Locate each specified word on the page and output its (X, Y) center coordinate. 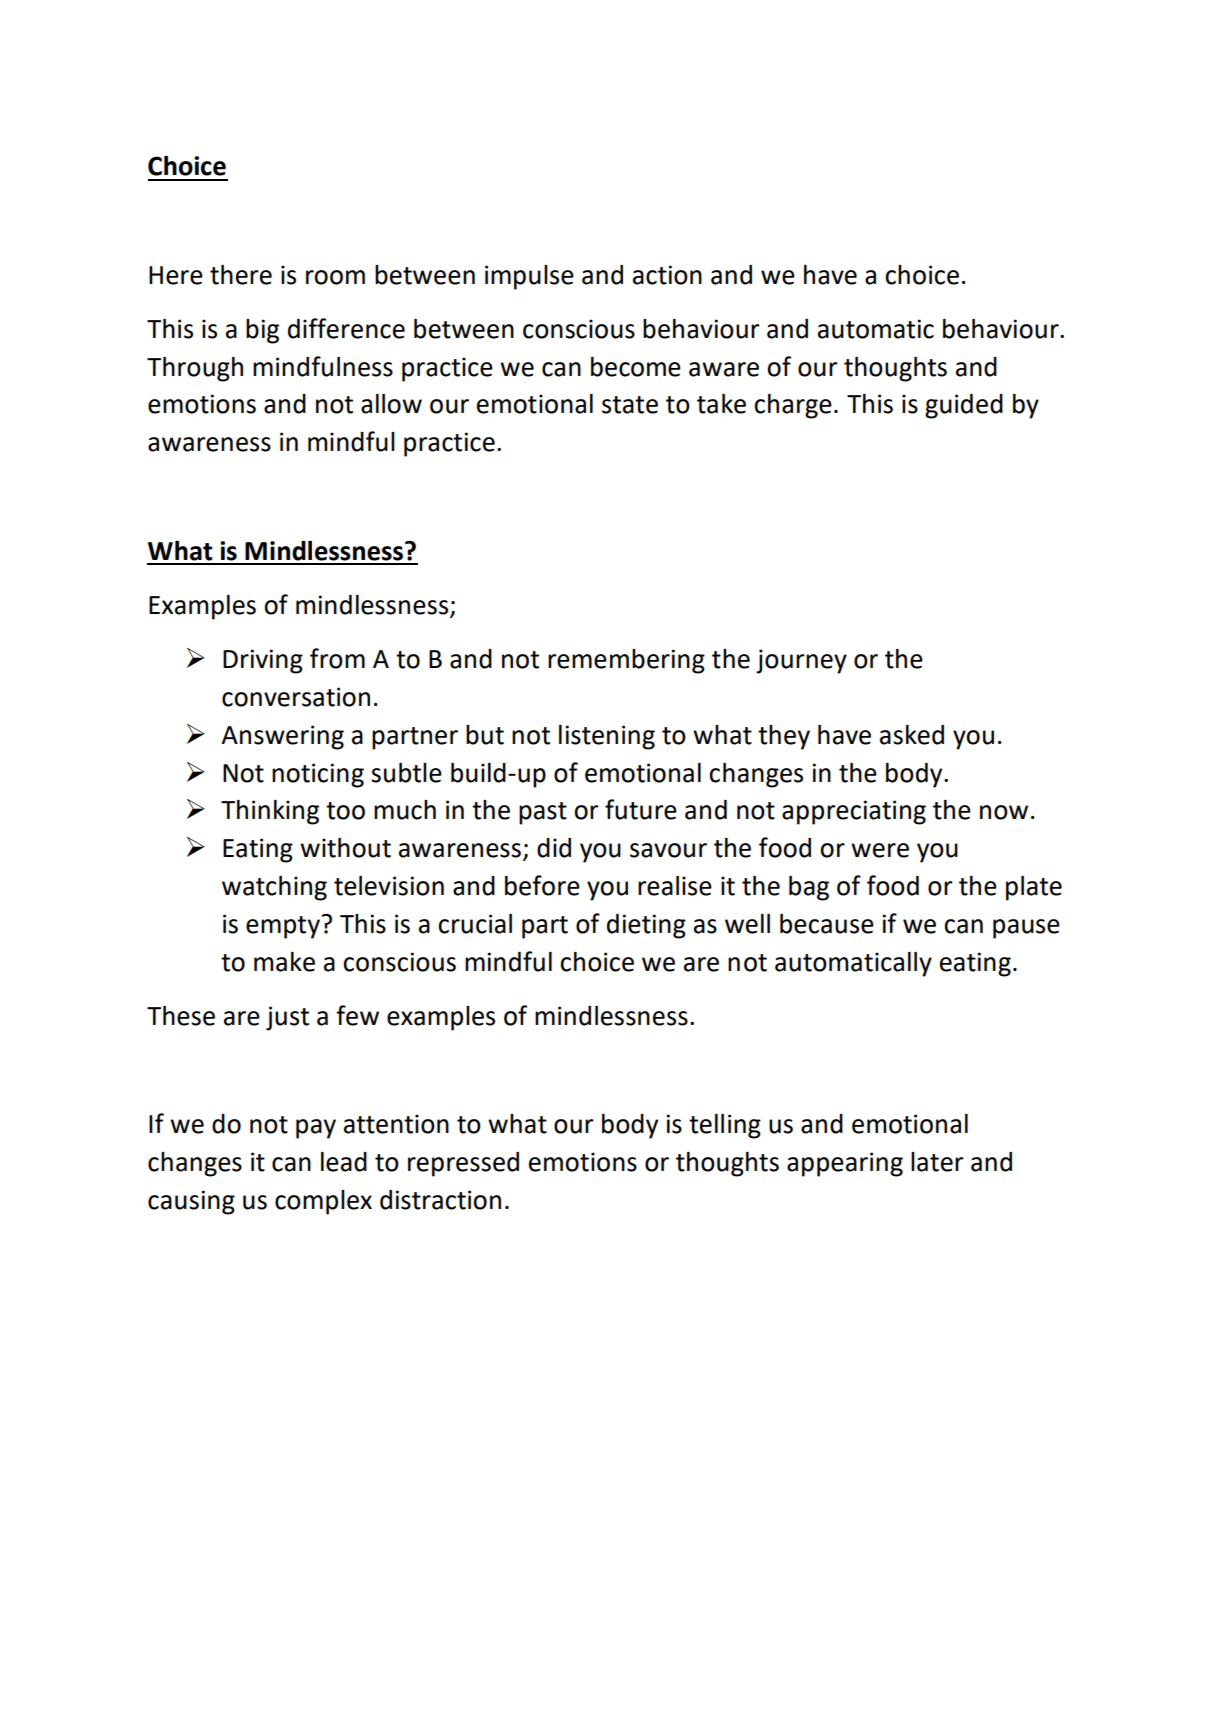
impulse (529, 277)
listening (607, 737)
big (262, 331)
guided (964, 406)
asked (912, 735)
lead (344, 1162)
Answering (282, 737)
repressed (463, 1164)
